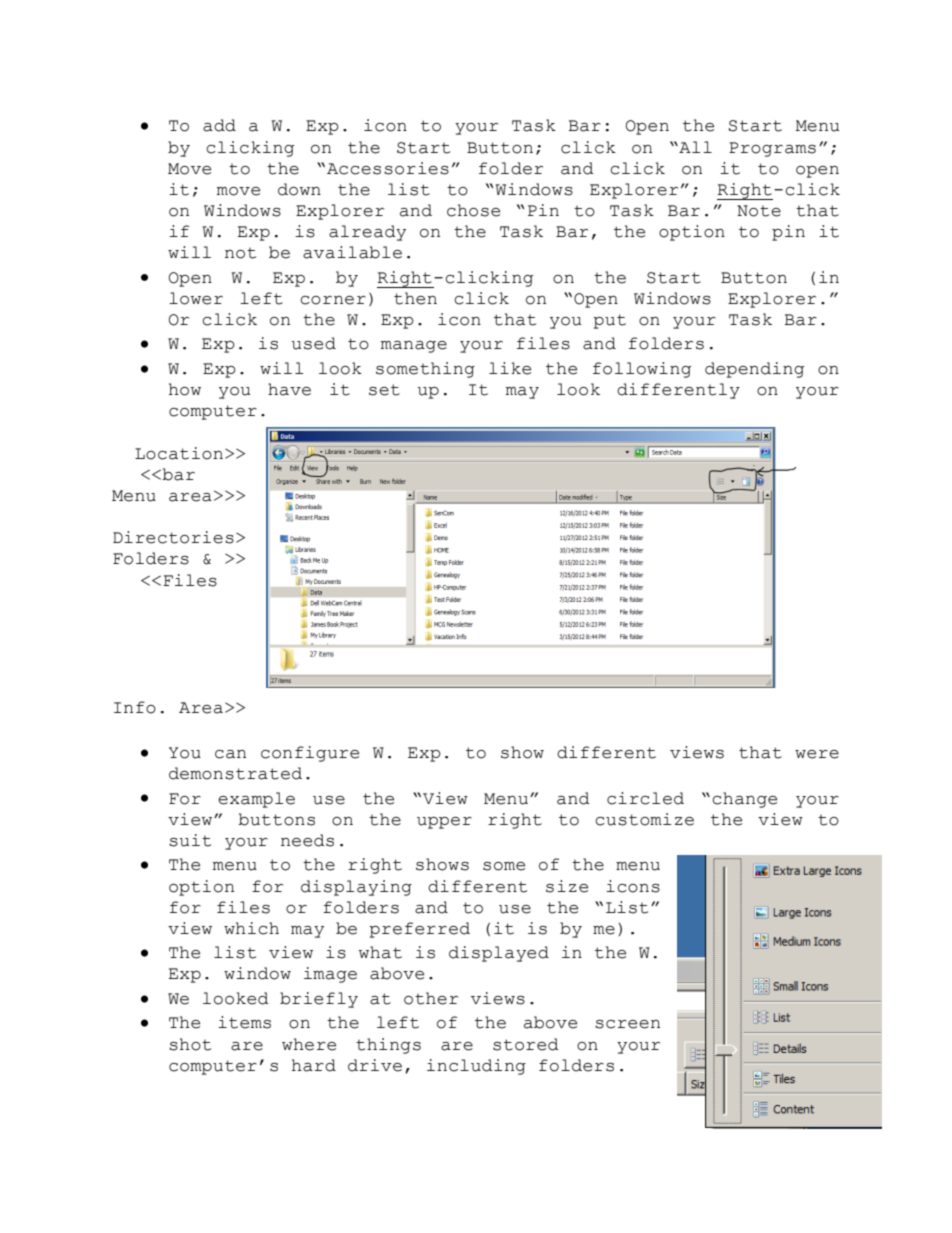 This document has height=1233, width=952. Describe the element at coordinates (627, 1024) in the document. I see `screen` at that location.
